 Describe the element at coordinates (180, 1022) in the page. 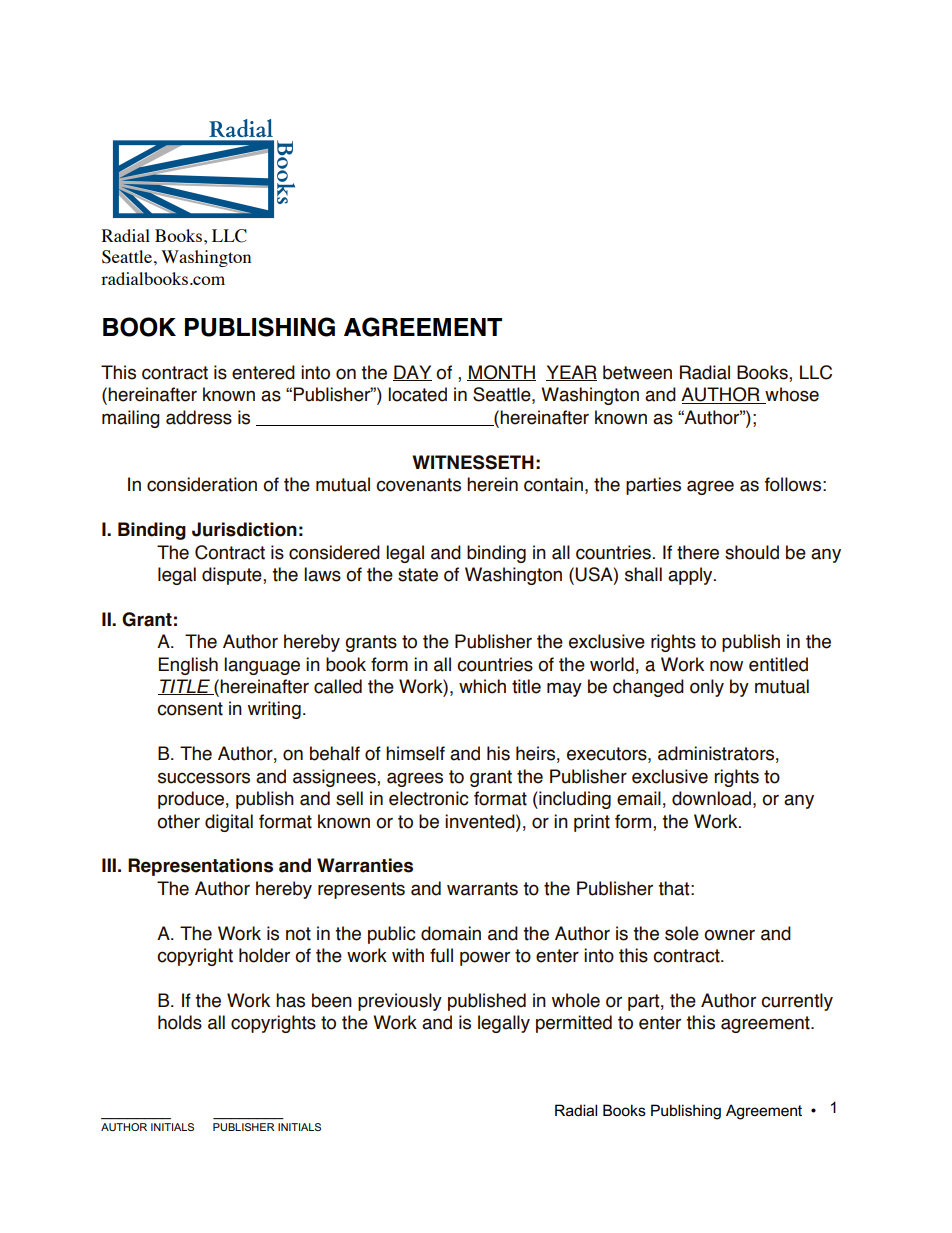

I see `holds` at that location.
